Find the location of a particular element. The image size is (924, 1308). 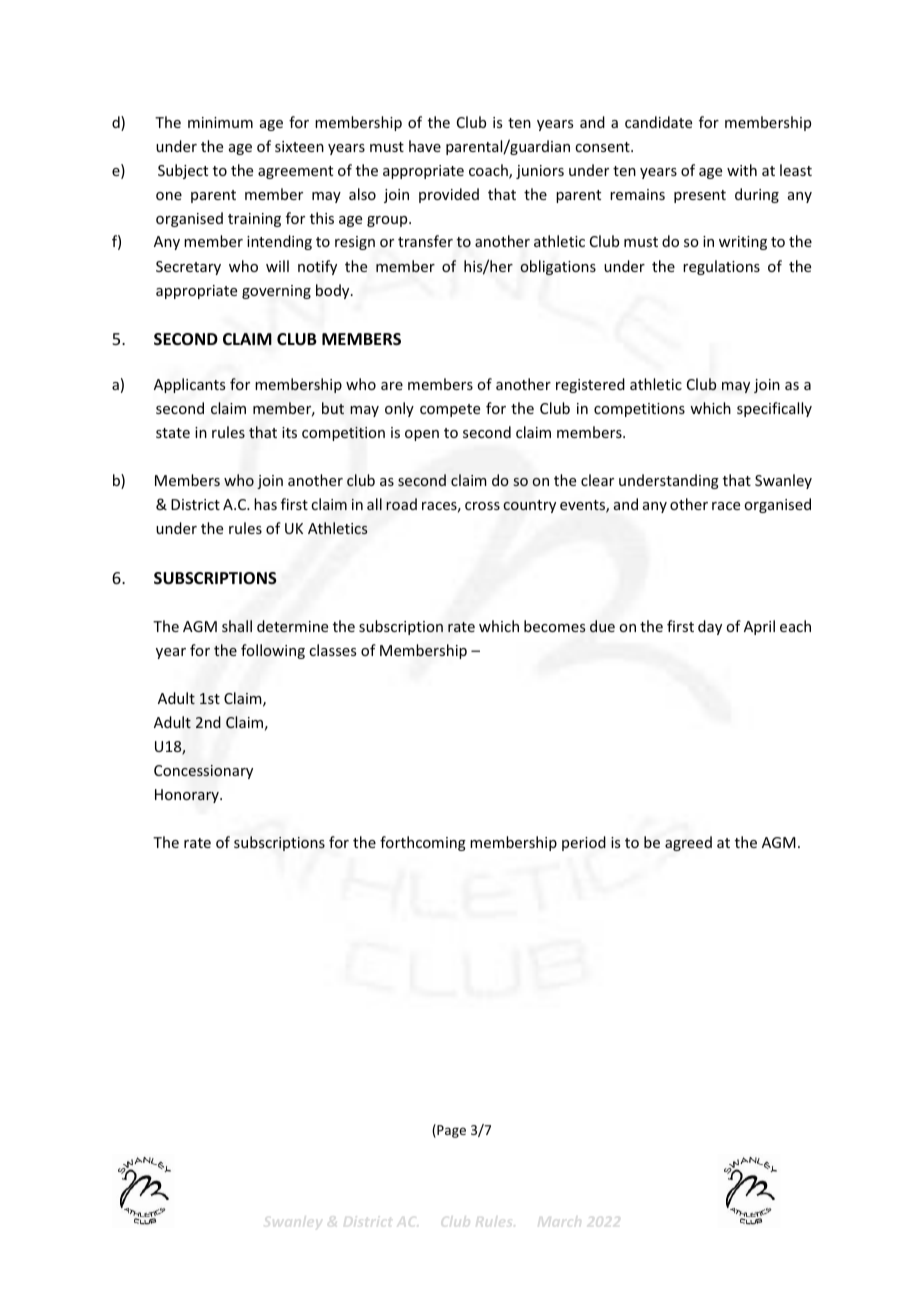

Applicants is located at coordinates (189, 385).
